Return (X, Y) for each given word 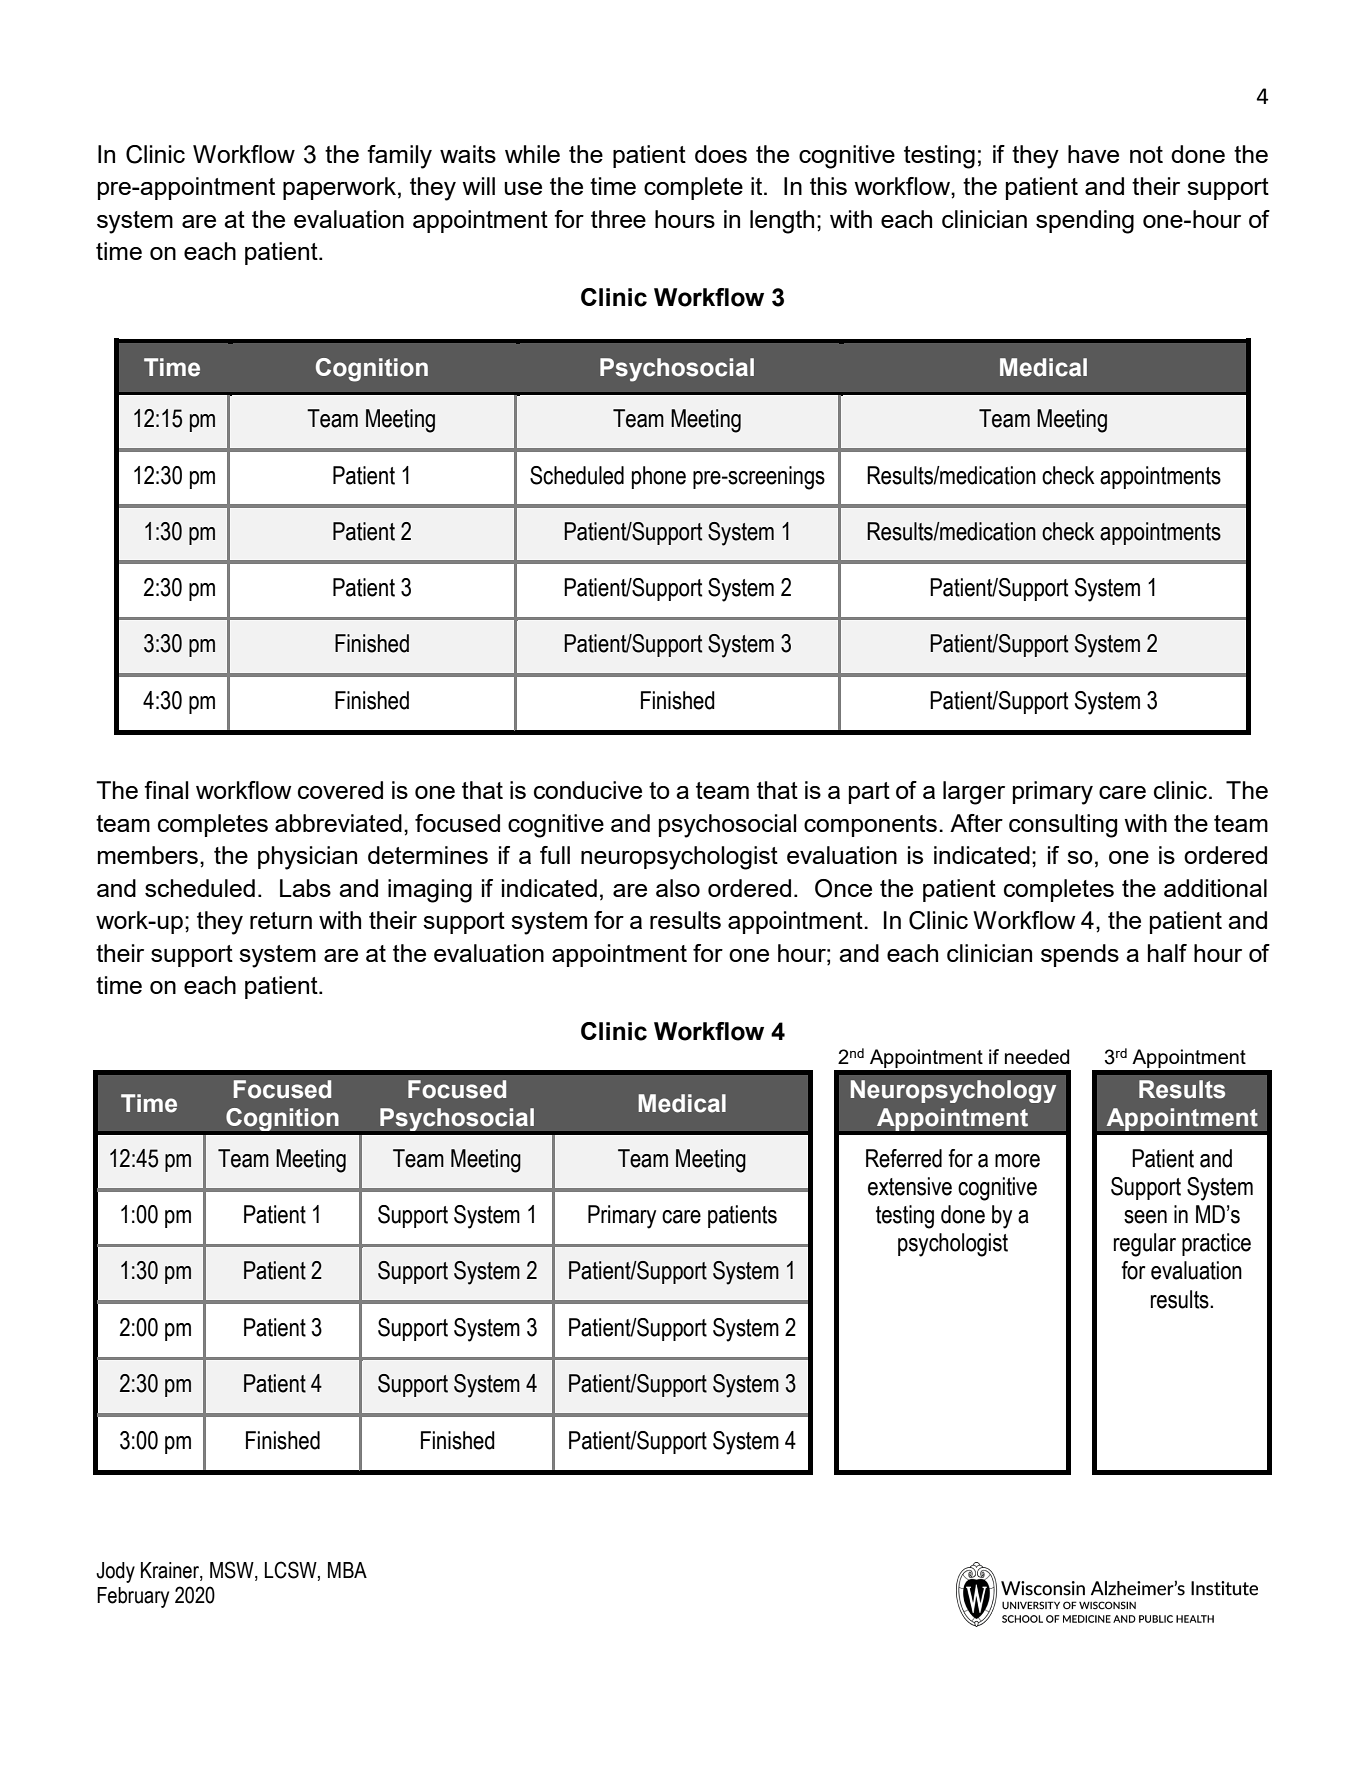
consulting (1063, 826)
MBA (347, 1570)
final (166, 790)
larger (974, 793)
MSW (233, 1570)
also (678, 888)
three (618, 219)
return (281, 920)
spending (1085, 222)
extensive (910, 1186)
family (399, 157)
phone (659, 477)
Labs (305, 888)
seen (1145, 1217)
